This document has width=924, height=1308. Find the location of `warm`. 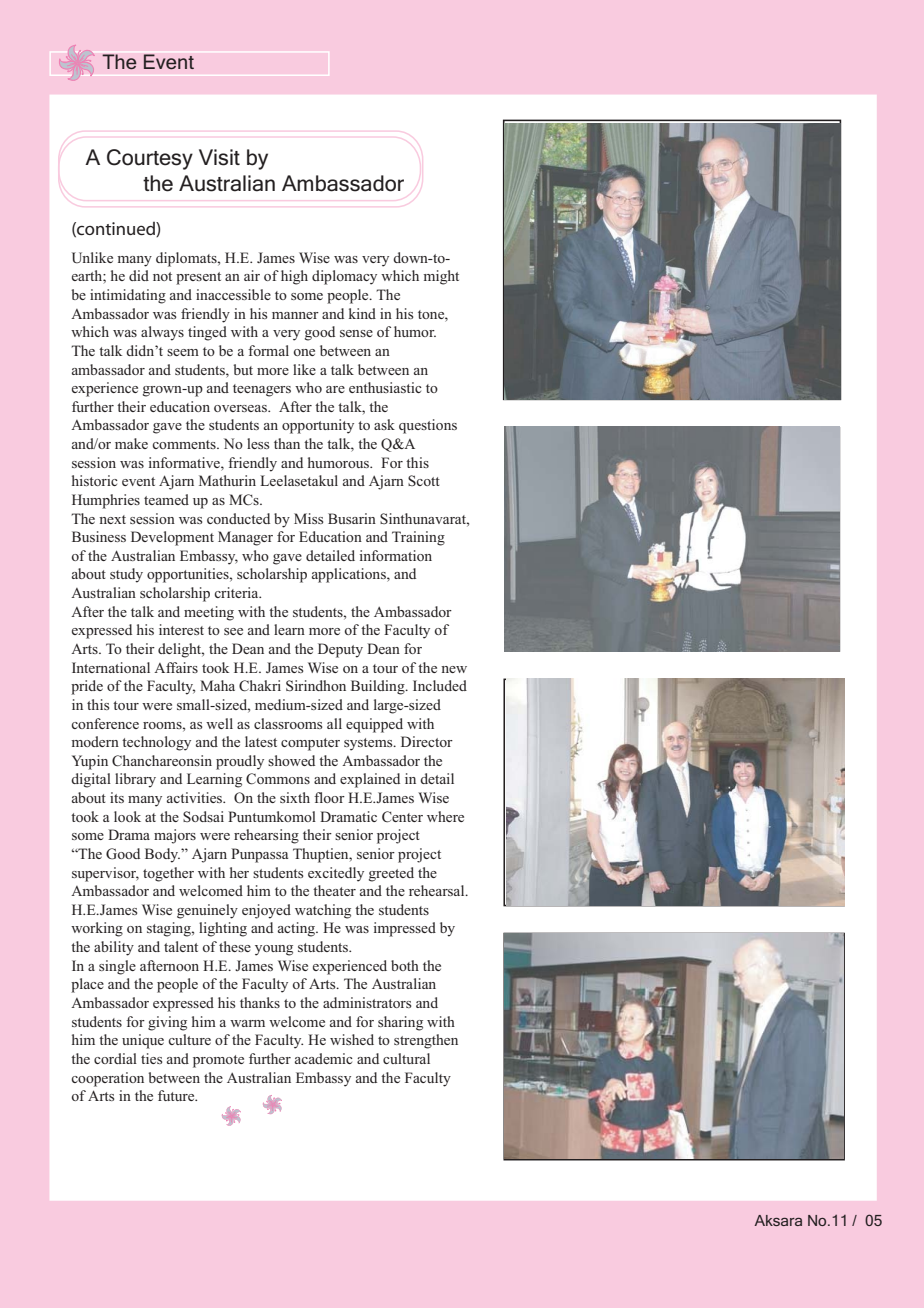

warm is located at coordinates (247, 1023).
